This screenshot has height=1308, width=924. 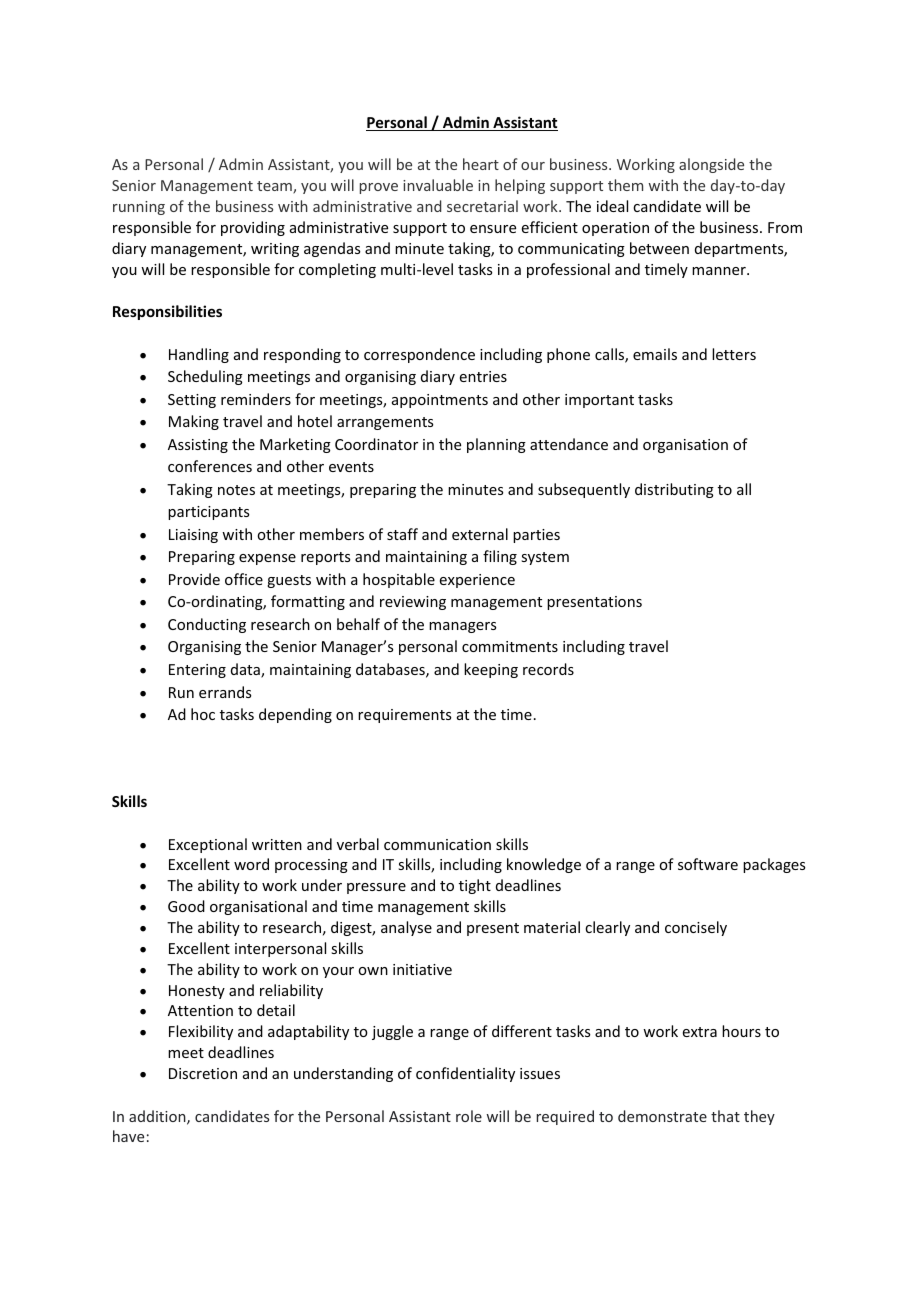 I want to click on participants, so click(x=208, y=513).
